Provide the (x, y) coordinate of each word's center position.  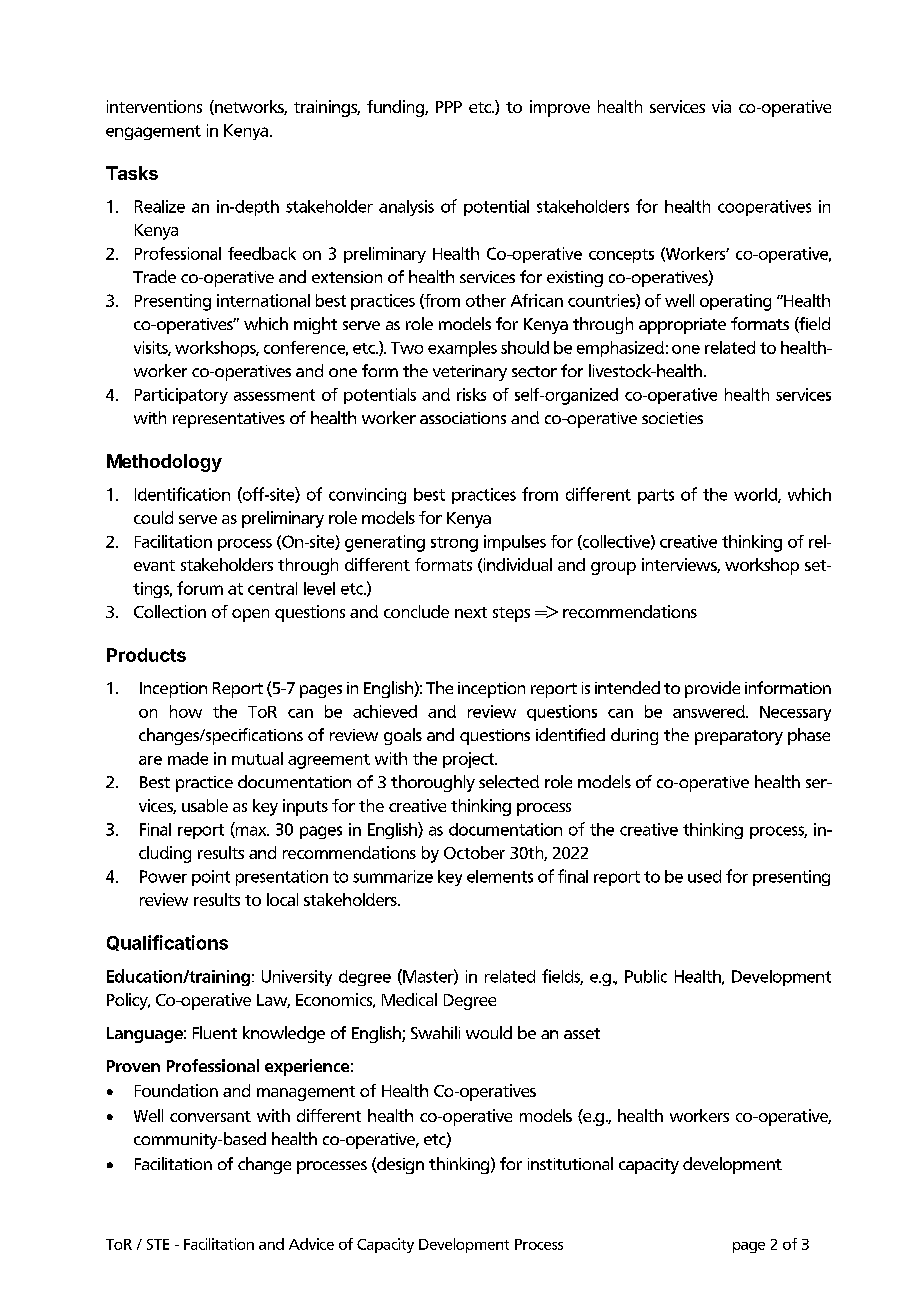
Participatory (181, 396)
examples (462, 349)
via (721, 106)
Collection (170, 611)
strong (454, 544)
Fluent (215, 1032)
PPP (449, 107)
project (470, 760)
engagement (153, 132)
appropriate (682, 326)
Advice (311, 1244)
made (188, 758)
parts (656, 496)
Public (646, 976)
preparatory (739, 737)
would (489, 1032)
